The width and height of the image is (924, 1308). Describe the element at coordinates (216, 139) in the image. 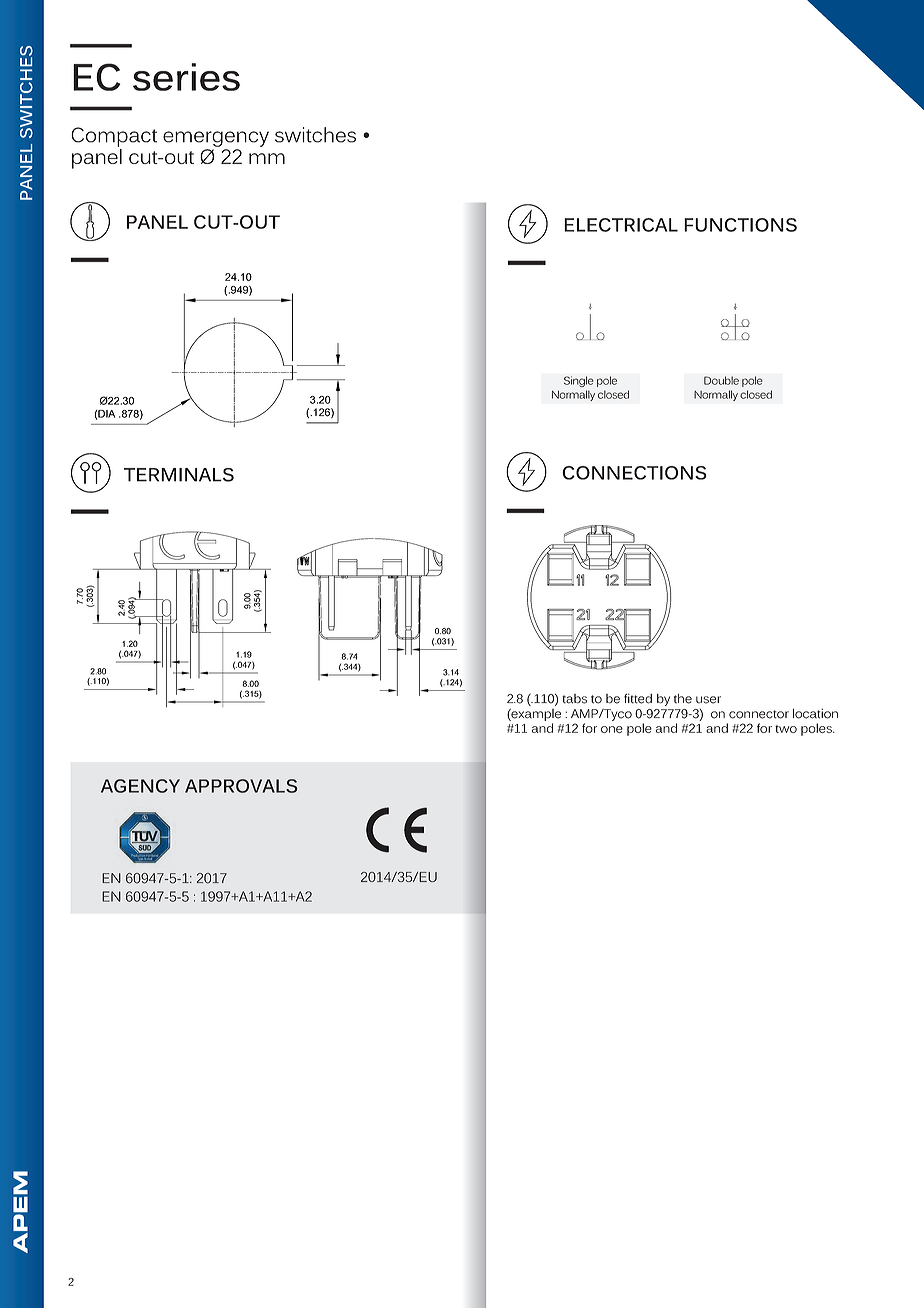

I see `emergency` at that location.
